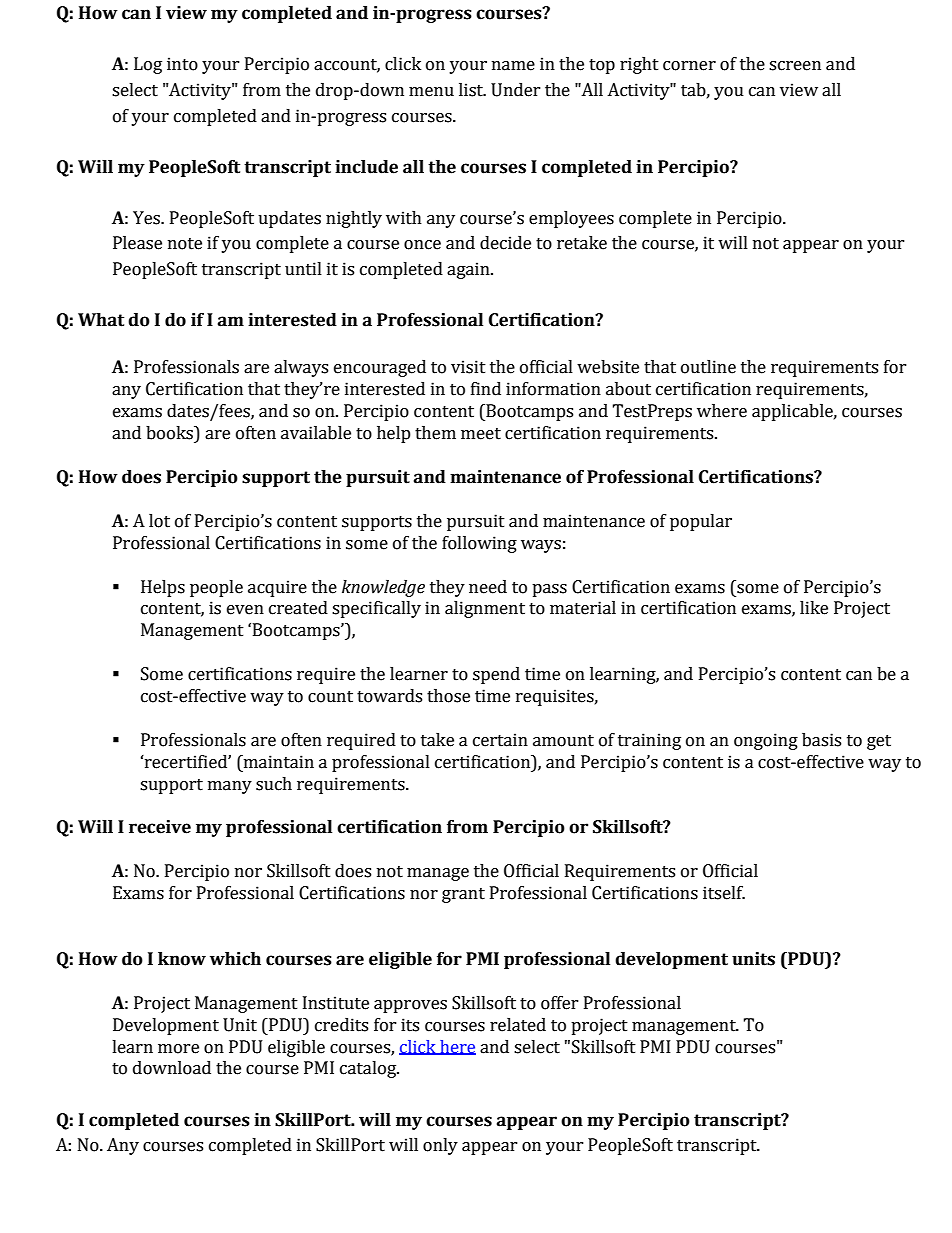 The height and width of the screenshot is (1233, 952). What do you see at coordinates (245, 610) in the screenshot?
I see `even` at bounding box center [245, 610].
